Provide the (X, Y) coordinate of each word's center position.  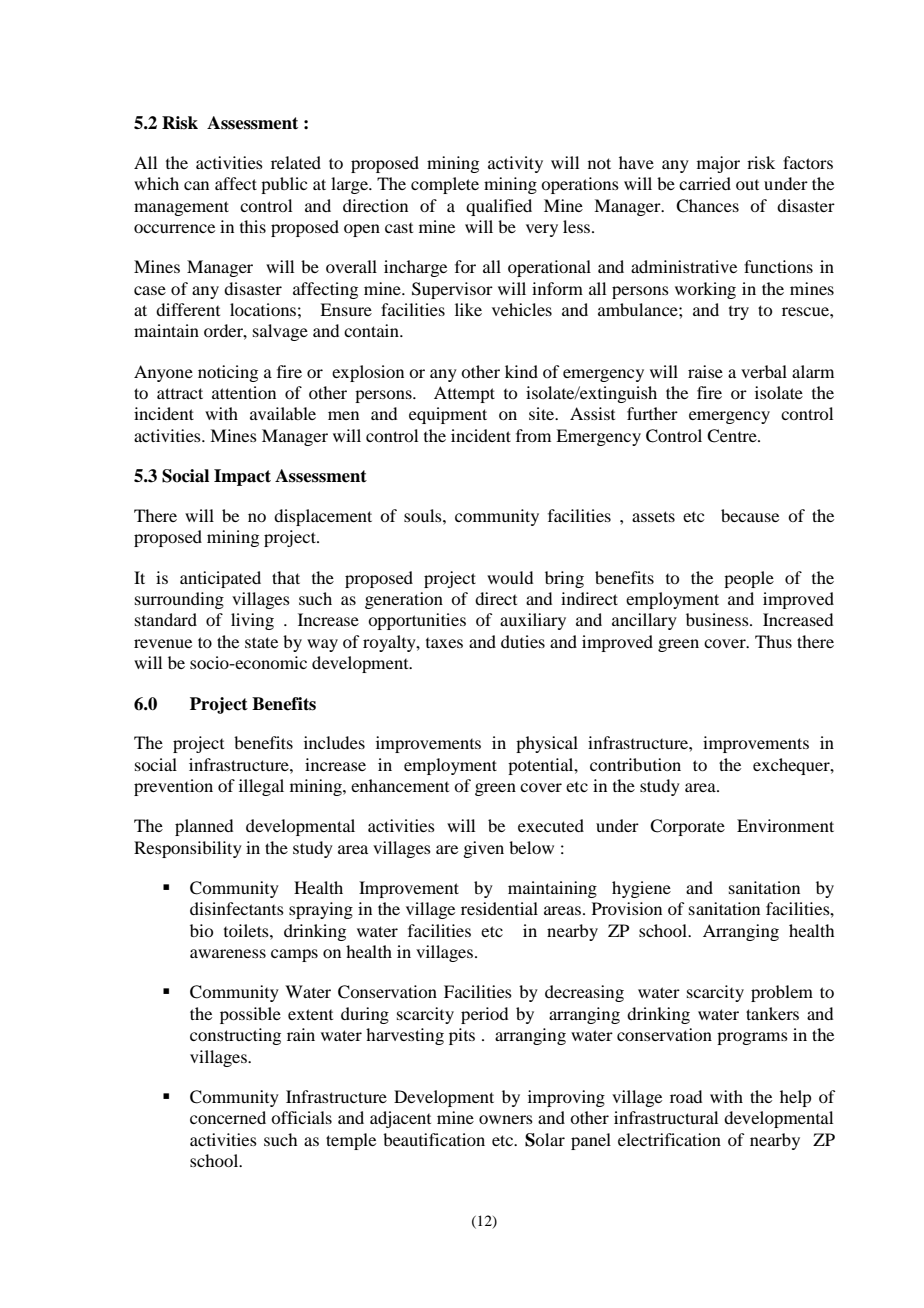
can (196, 185)
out (747, 185)
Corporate (687, 827)
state (261, 642)
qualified (499, 207)
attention (244, 392)
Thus (773, 641)
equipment (448, 415)
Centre (733, 436)
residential (499, 908)
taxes (444, 643)
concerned (228, 1117)
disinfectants (237, 908)
